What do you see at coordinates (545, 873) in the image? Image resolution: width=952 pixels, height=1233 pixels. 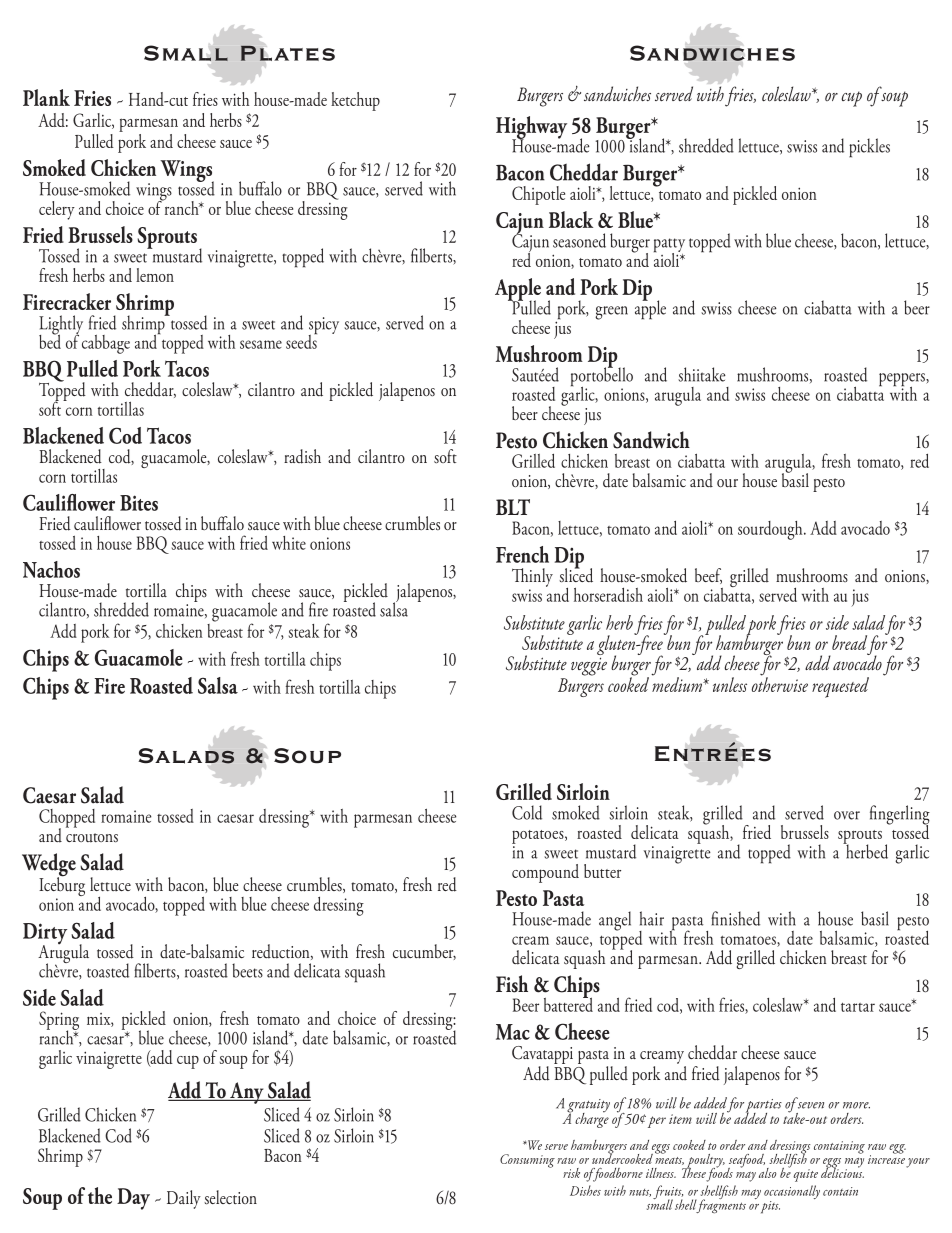 I see `compound` at bounding box center [545, 873].
